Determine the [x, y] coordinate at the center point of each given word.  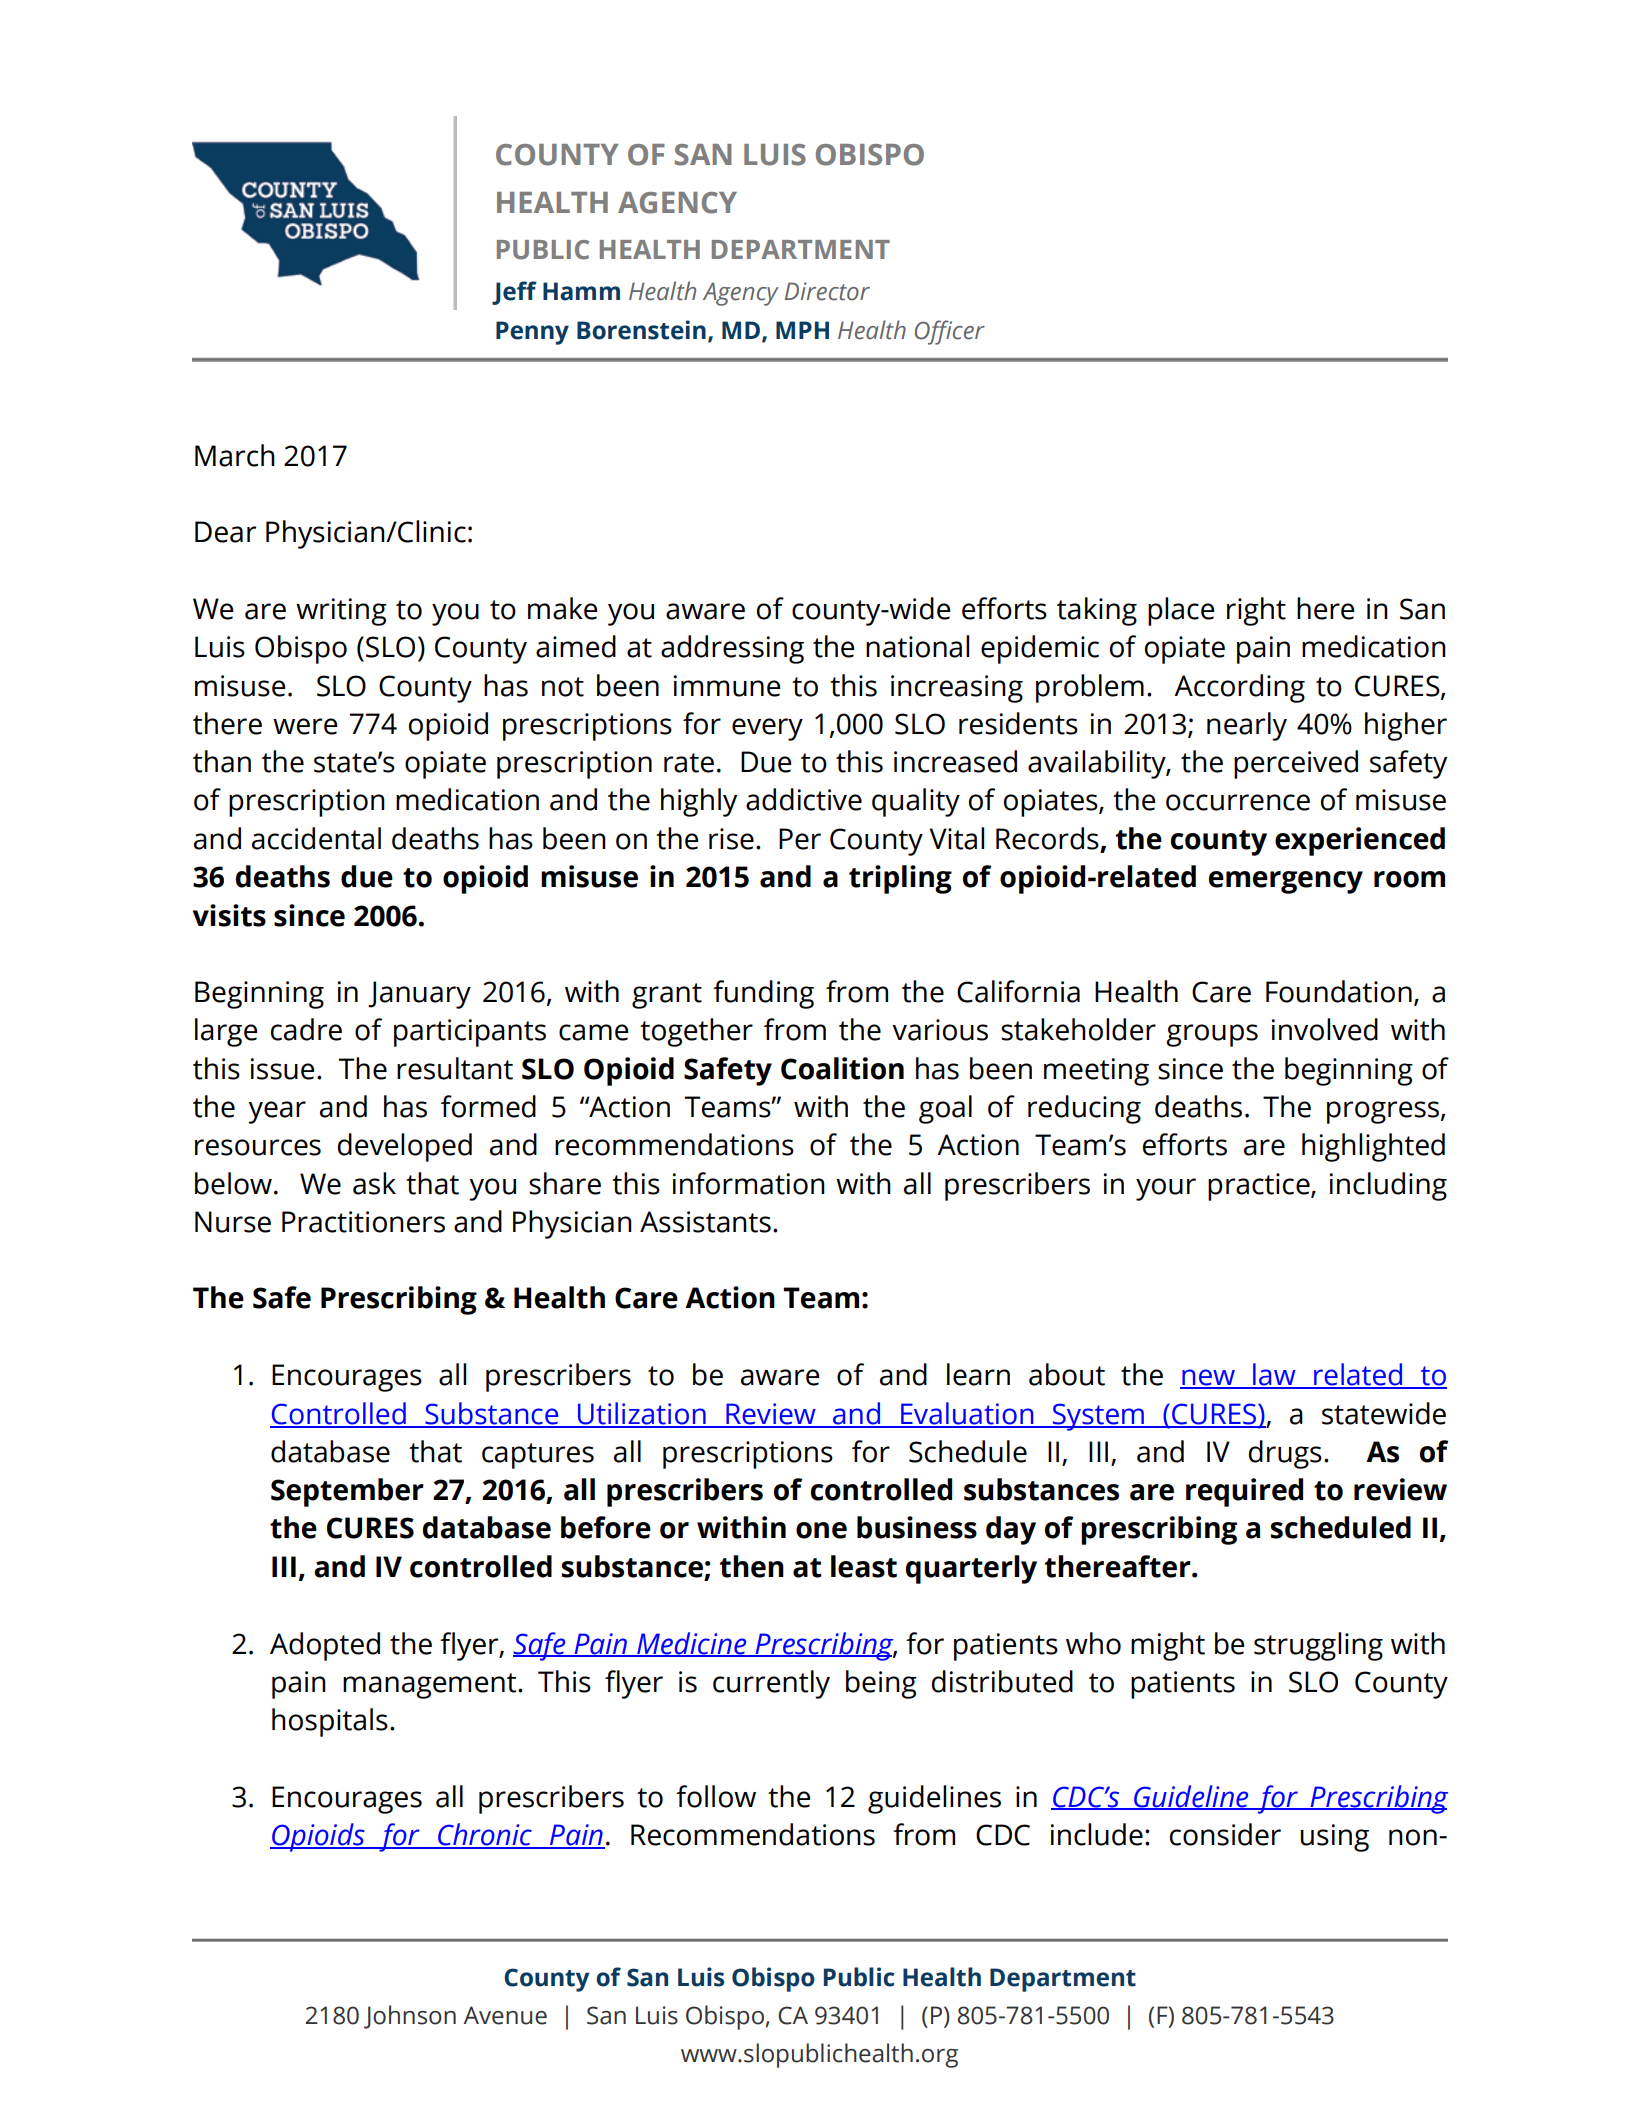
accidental [316, 838]
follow [716, 1796]
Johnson [410, 2017]
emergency [1286, 882]
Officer [950, 332]
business [917, 1527]
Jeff [514, 293]
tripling [900, 879]
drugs [1285, 1454]
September [347, 1492]
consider [1225, 1834]
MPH [802, 330]
